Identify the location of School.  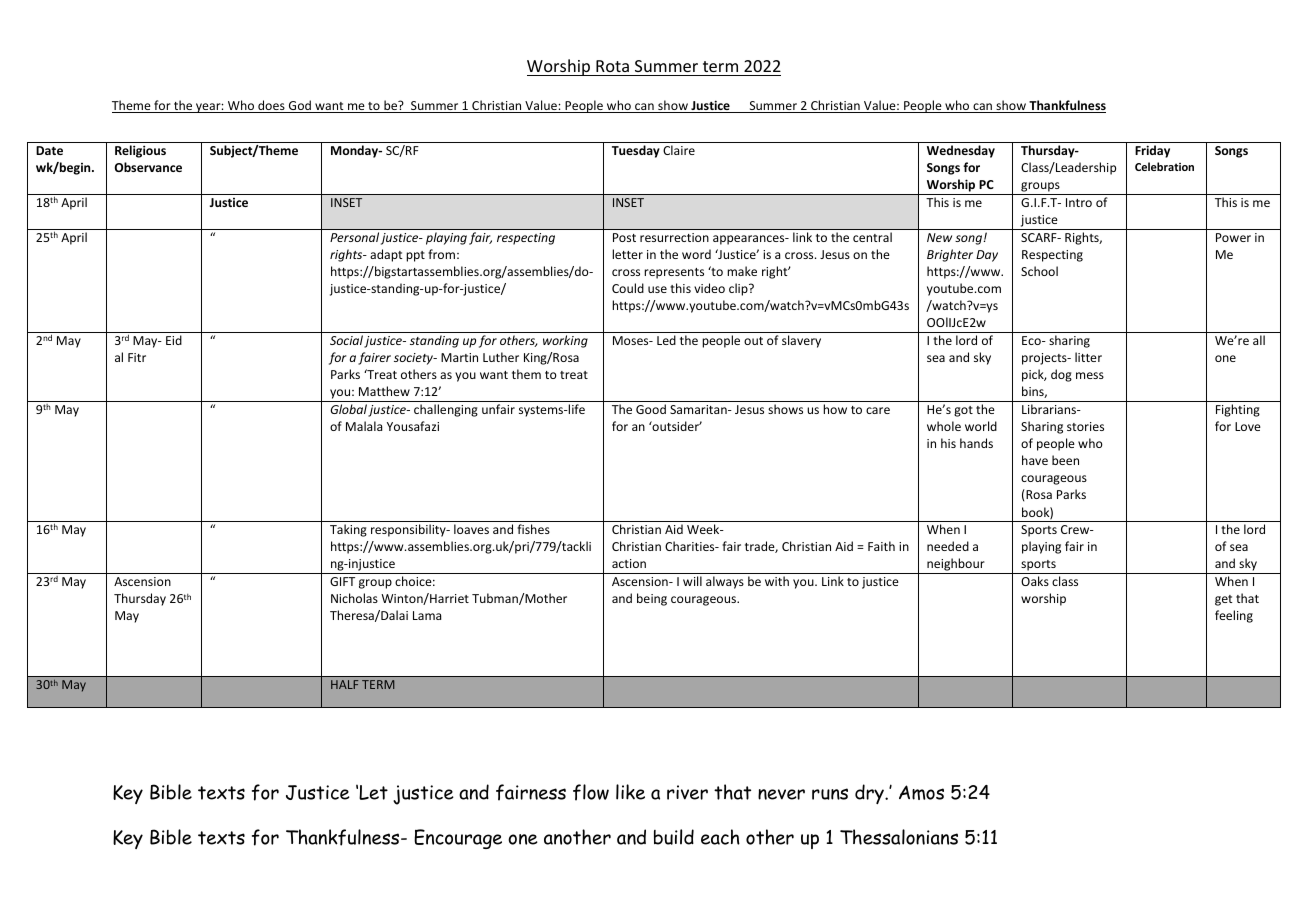
(1039, 271).
